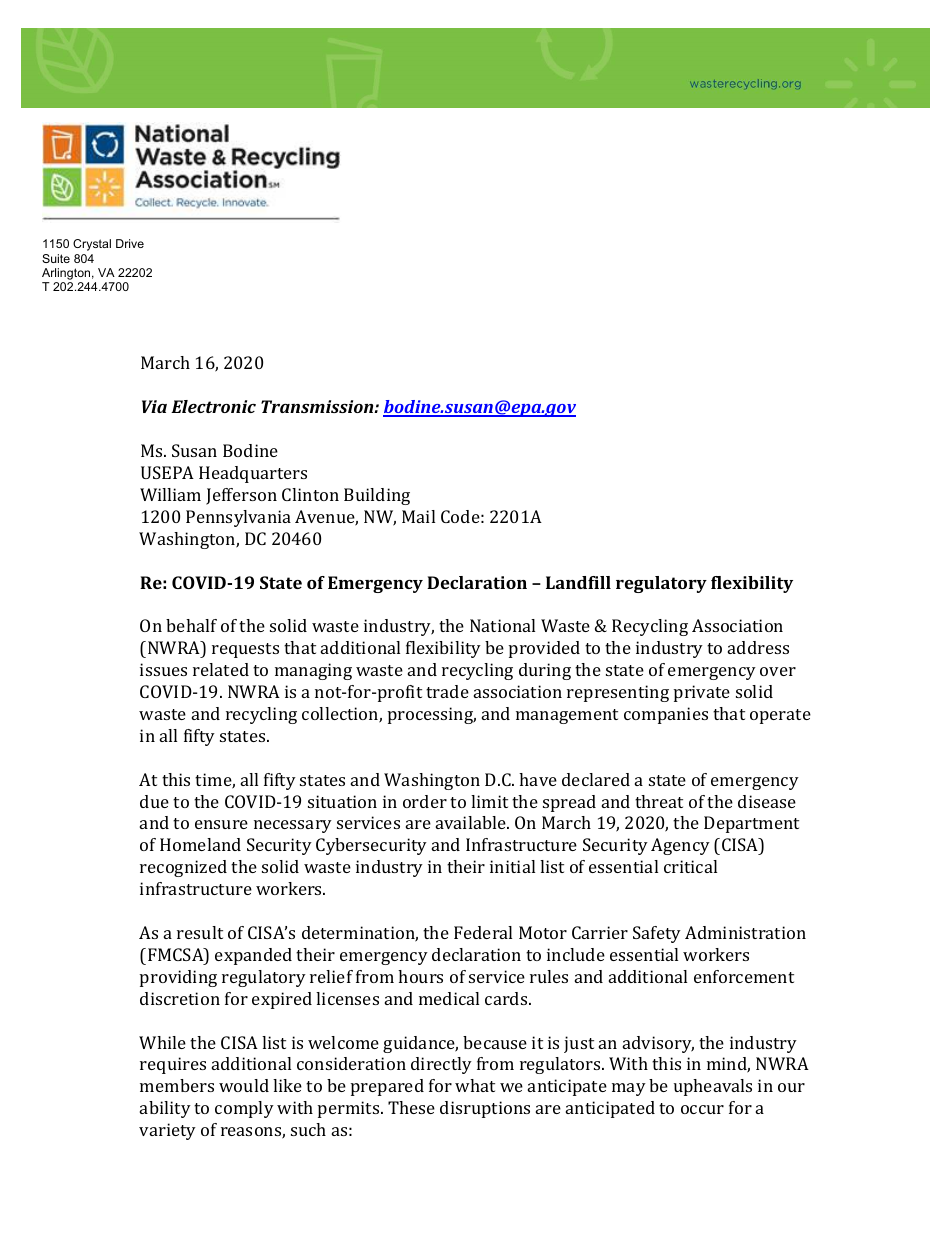  I want to click on Drive, so click(130, 243).
